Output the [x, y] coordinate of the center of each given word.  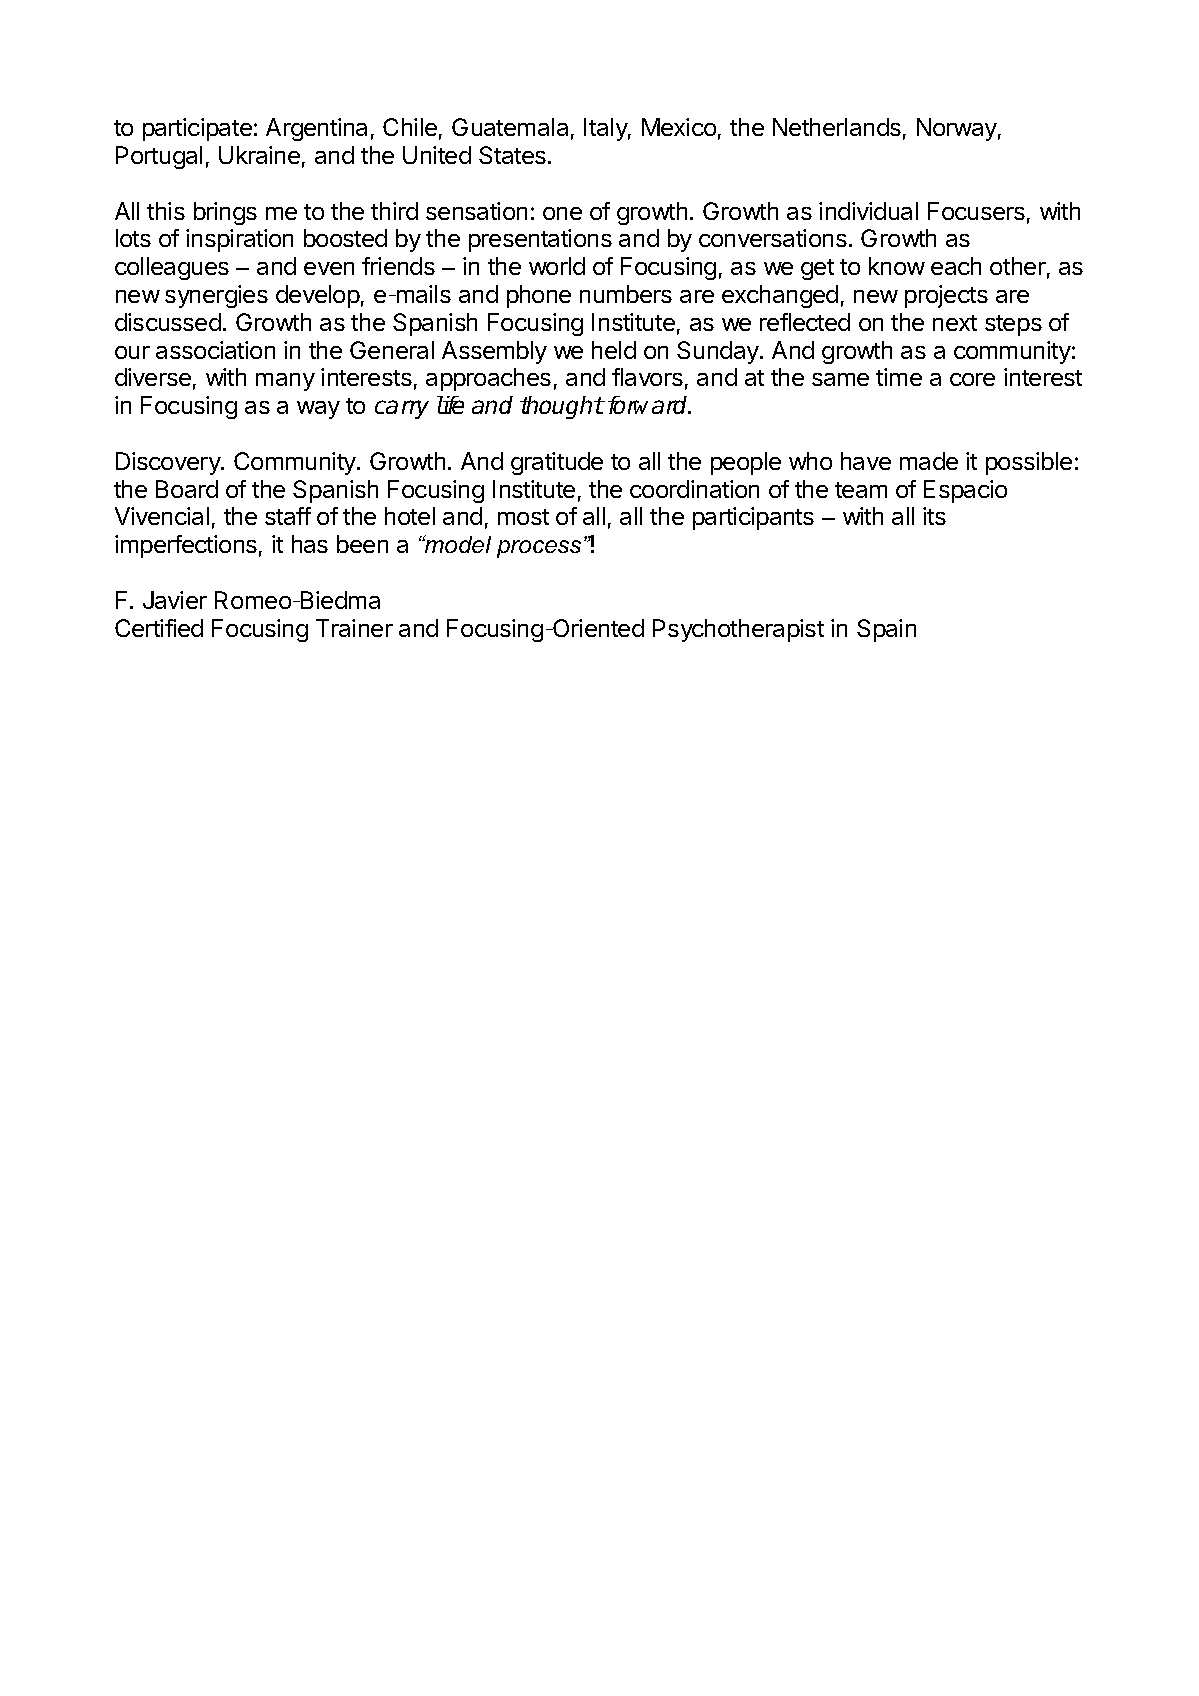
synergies [216, 296]
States [512, 155]
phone [539, 296]
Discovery [169, 463]
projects [946, 296]
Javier [175, 600]
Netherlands [837, 127]
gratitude [557, 463]
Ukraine [259, 155]
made [929, 461]
